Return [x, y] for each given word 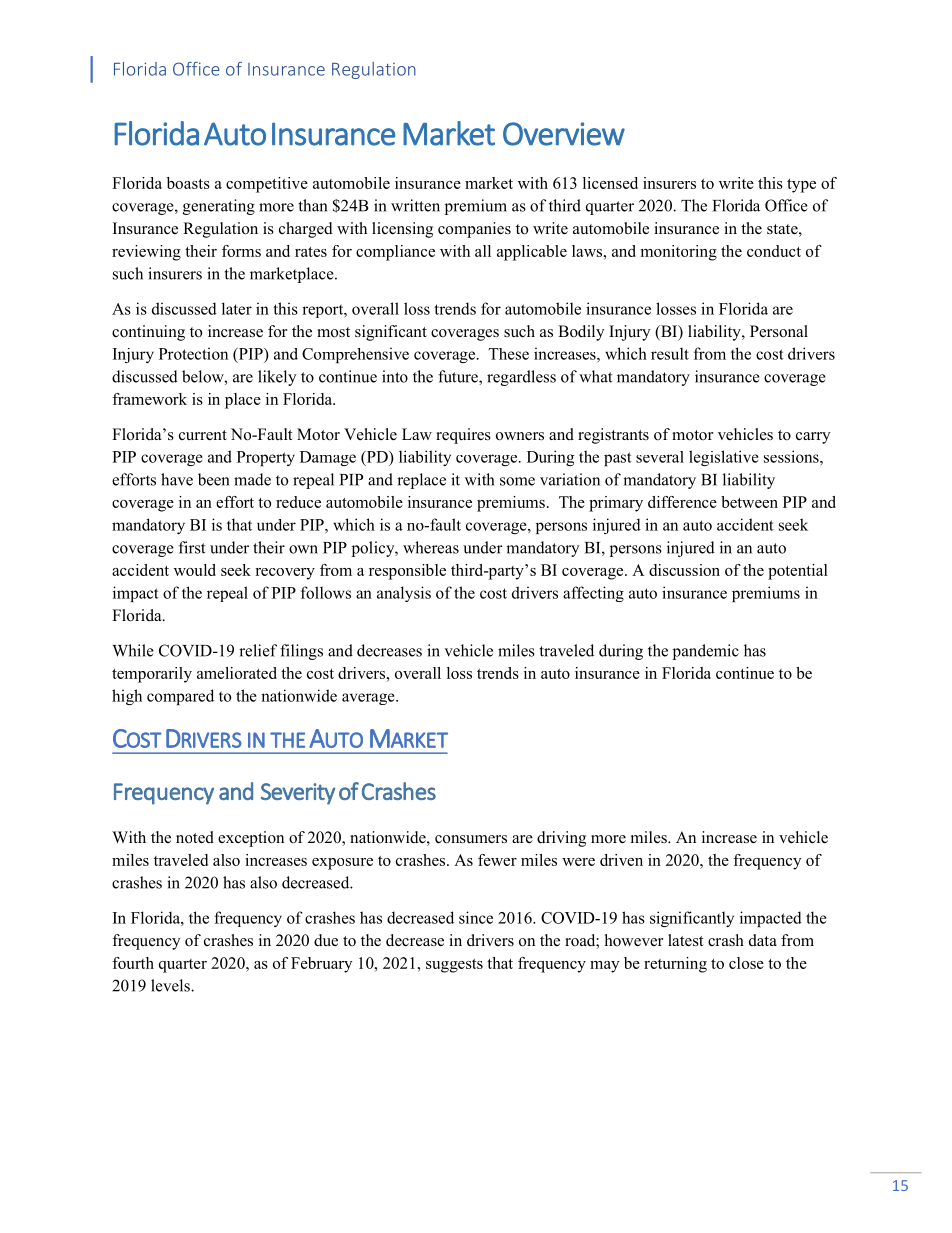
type [801, 186]
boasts [188, 183]
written [415, 205]
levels [171, 985]
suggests [454, 966]
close [746, 963]
